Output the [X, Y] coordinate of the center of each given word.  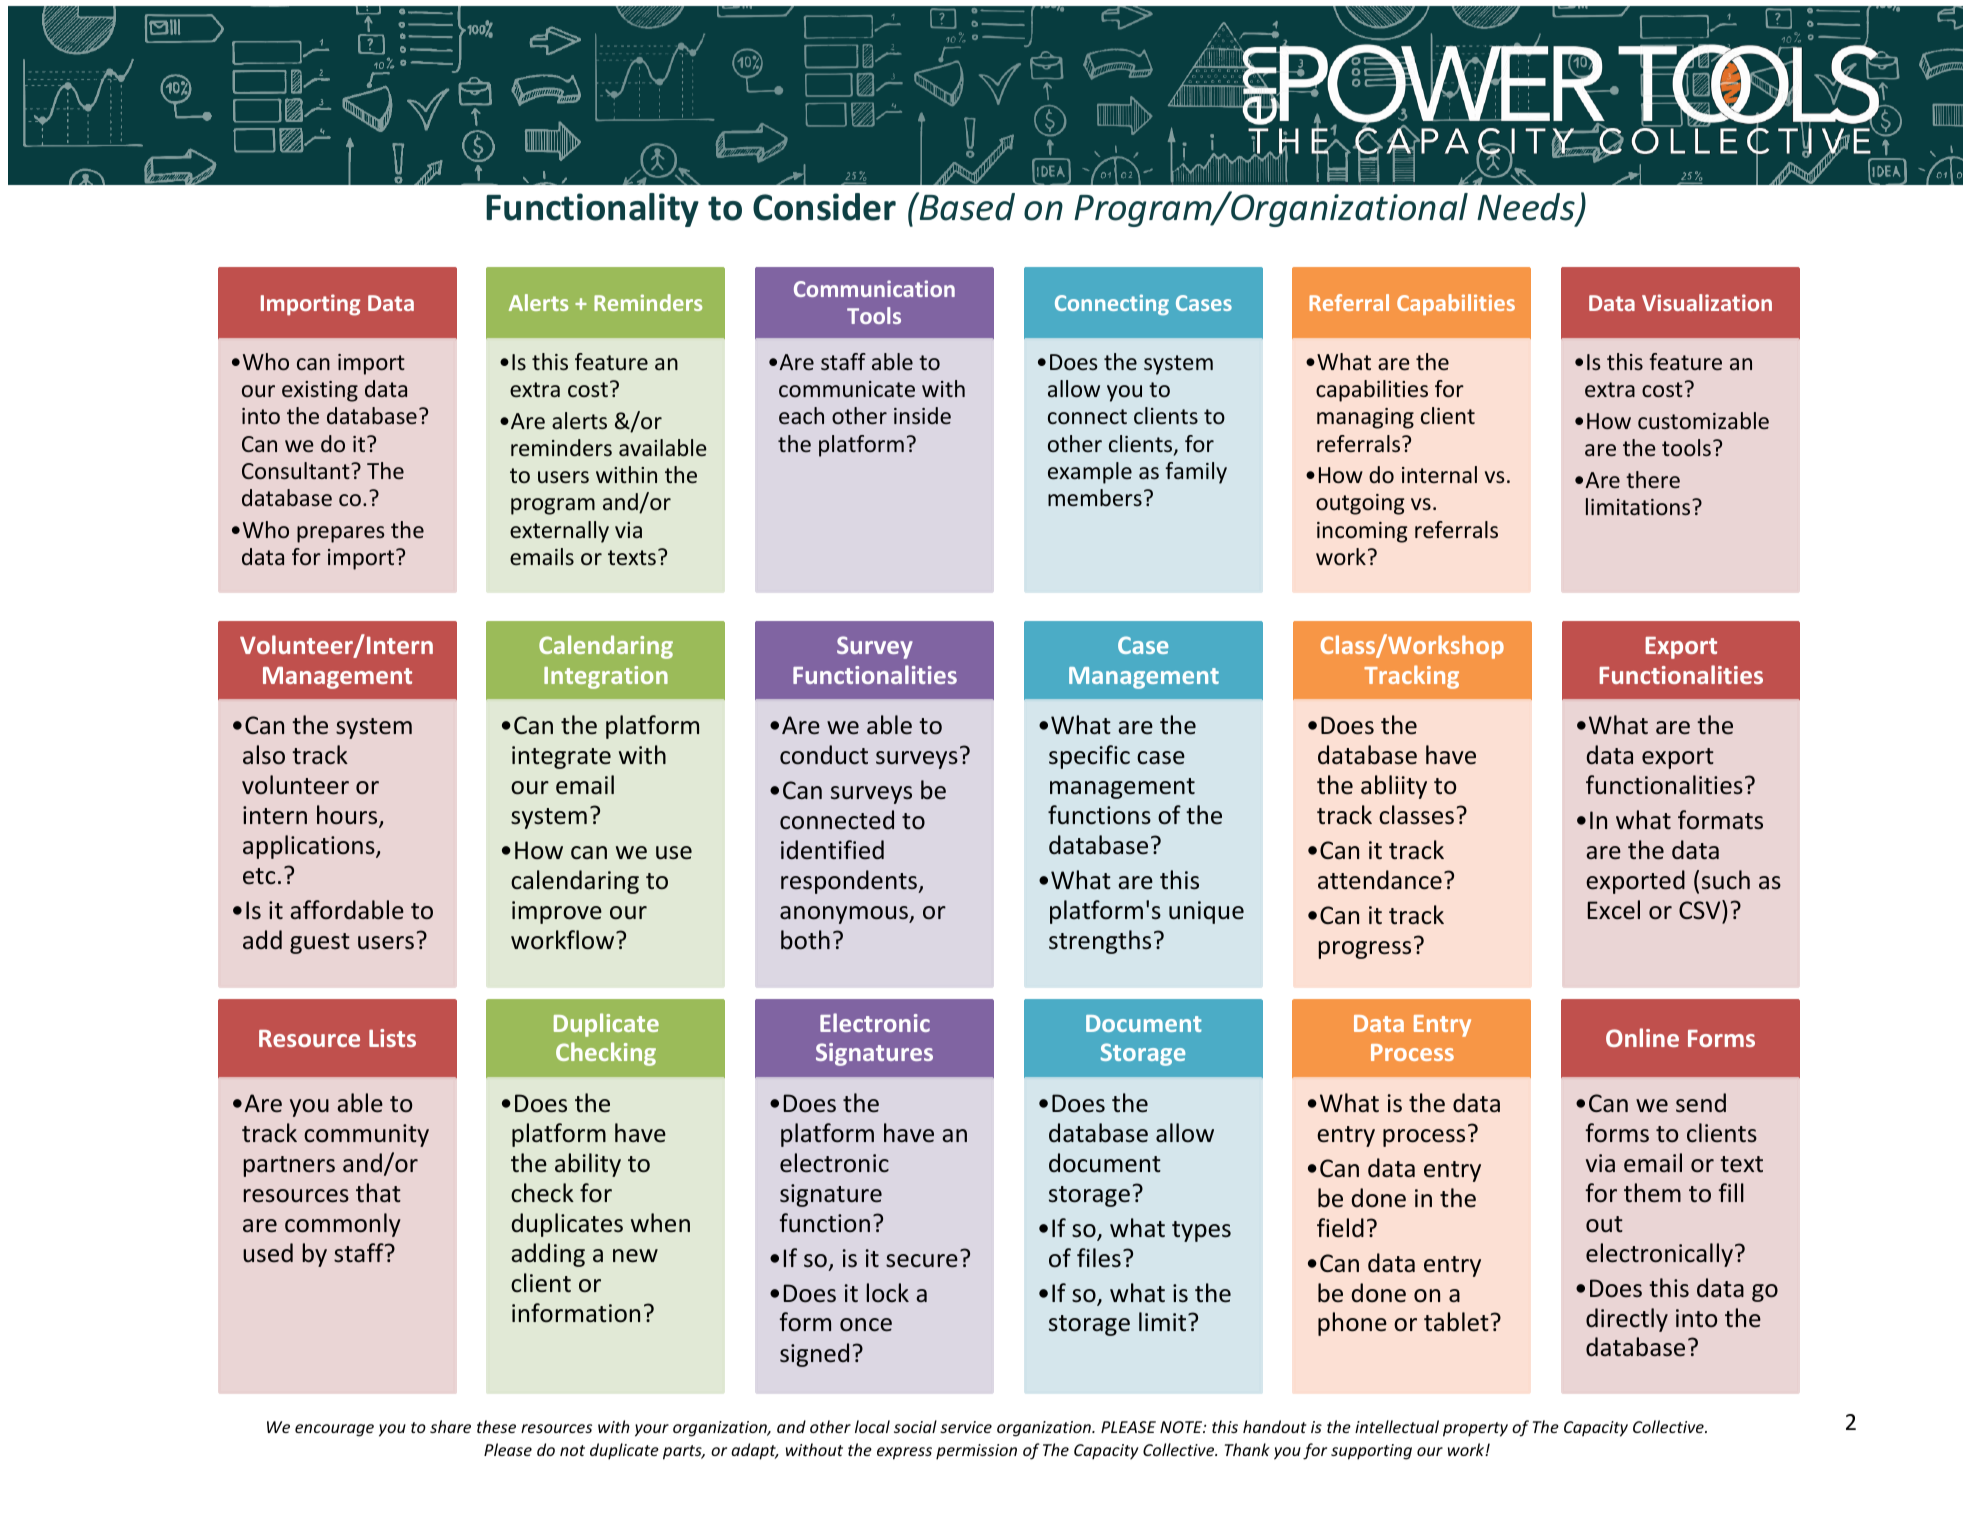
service [966, 1427]
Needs [1527, 208]
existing [320, 391]
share [450, 1426]
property [1475, 1429]
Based [966, 206]
